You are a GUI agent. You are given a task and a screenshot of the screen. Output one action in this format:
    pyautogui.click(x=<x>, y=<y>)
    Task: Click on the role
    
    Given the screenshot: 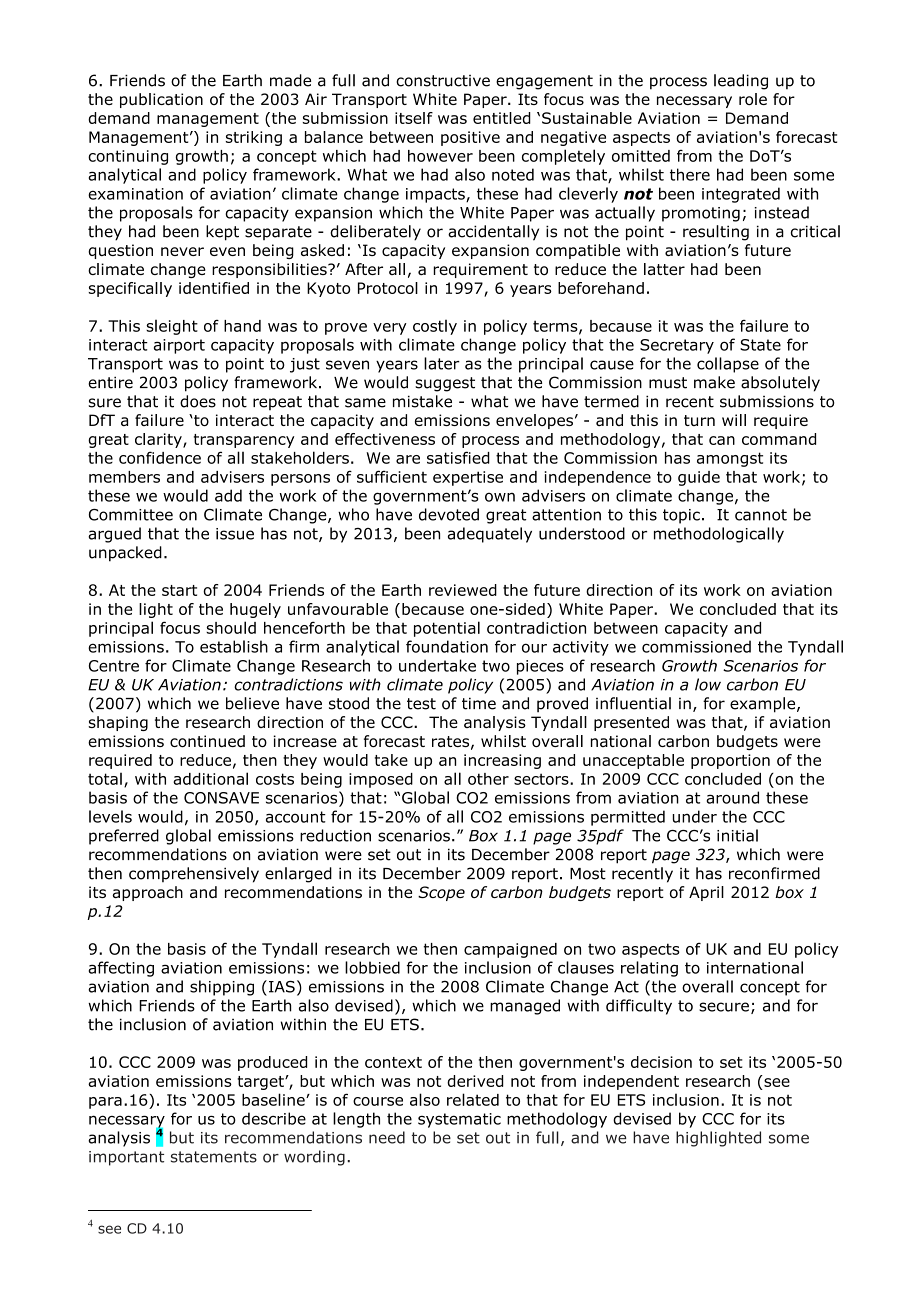 What is the action you would take?
    pyautogui.click(x=753, y=99)
